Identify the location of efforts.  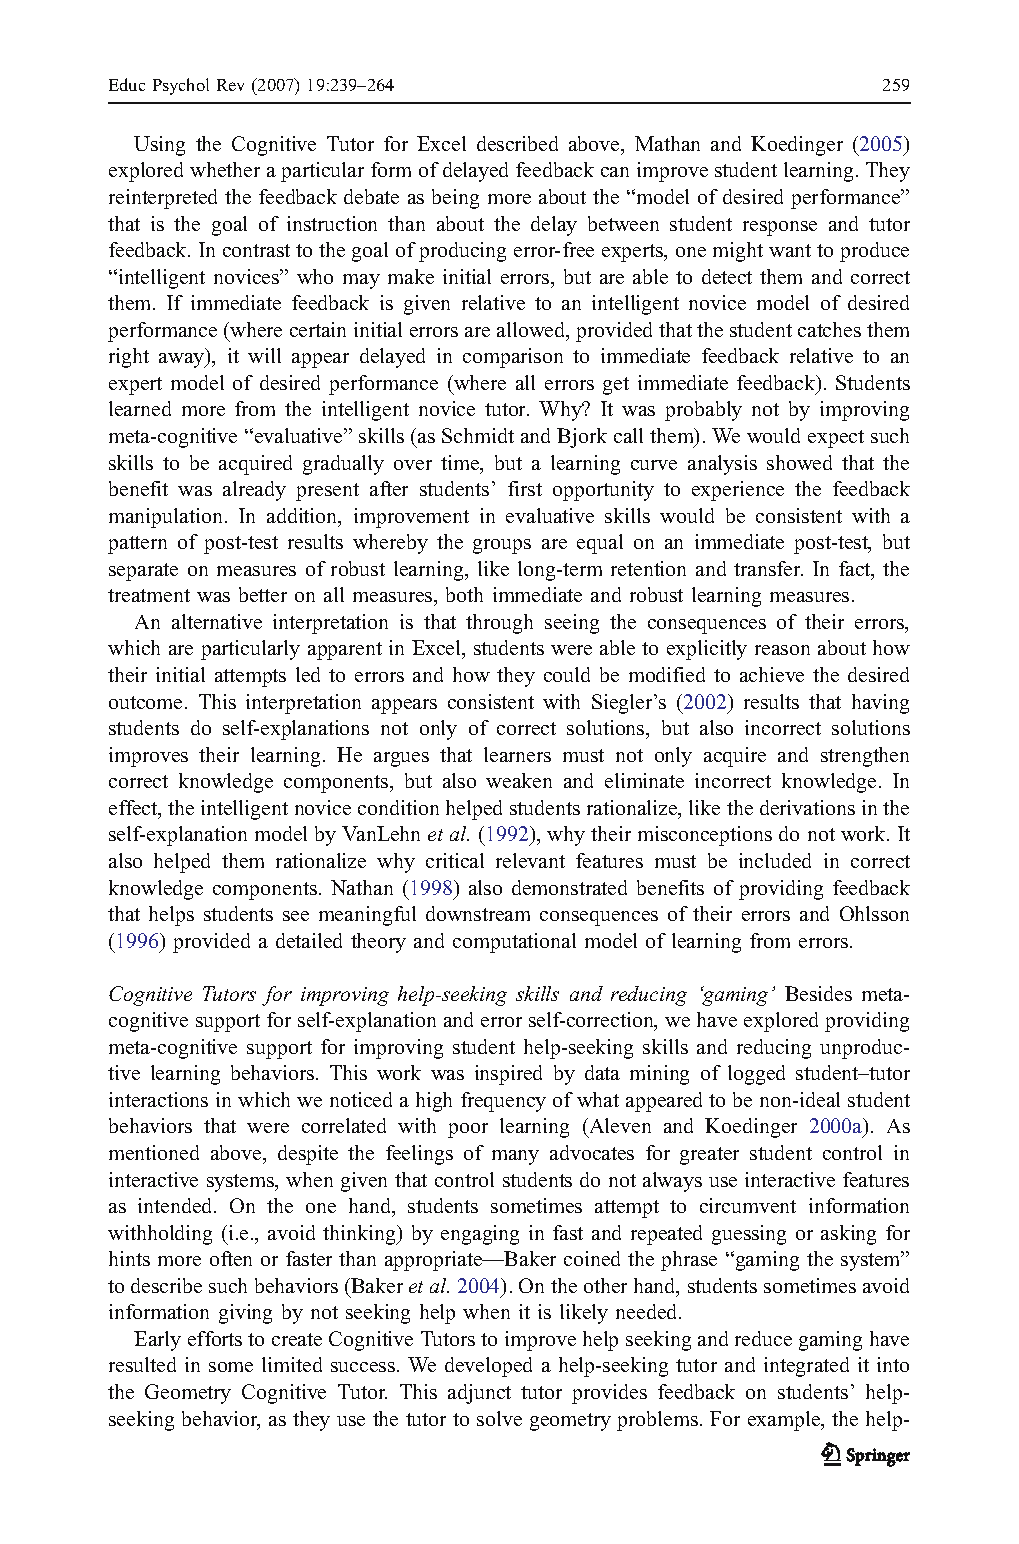
(215, 1338).
